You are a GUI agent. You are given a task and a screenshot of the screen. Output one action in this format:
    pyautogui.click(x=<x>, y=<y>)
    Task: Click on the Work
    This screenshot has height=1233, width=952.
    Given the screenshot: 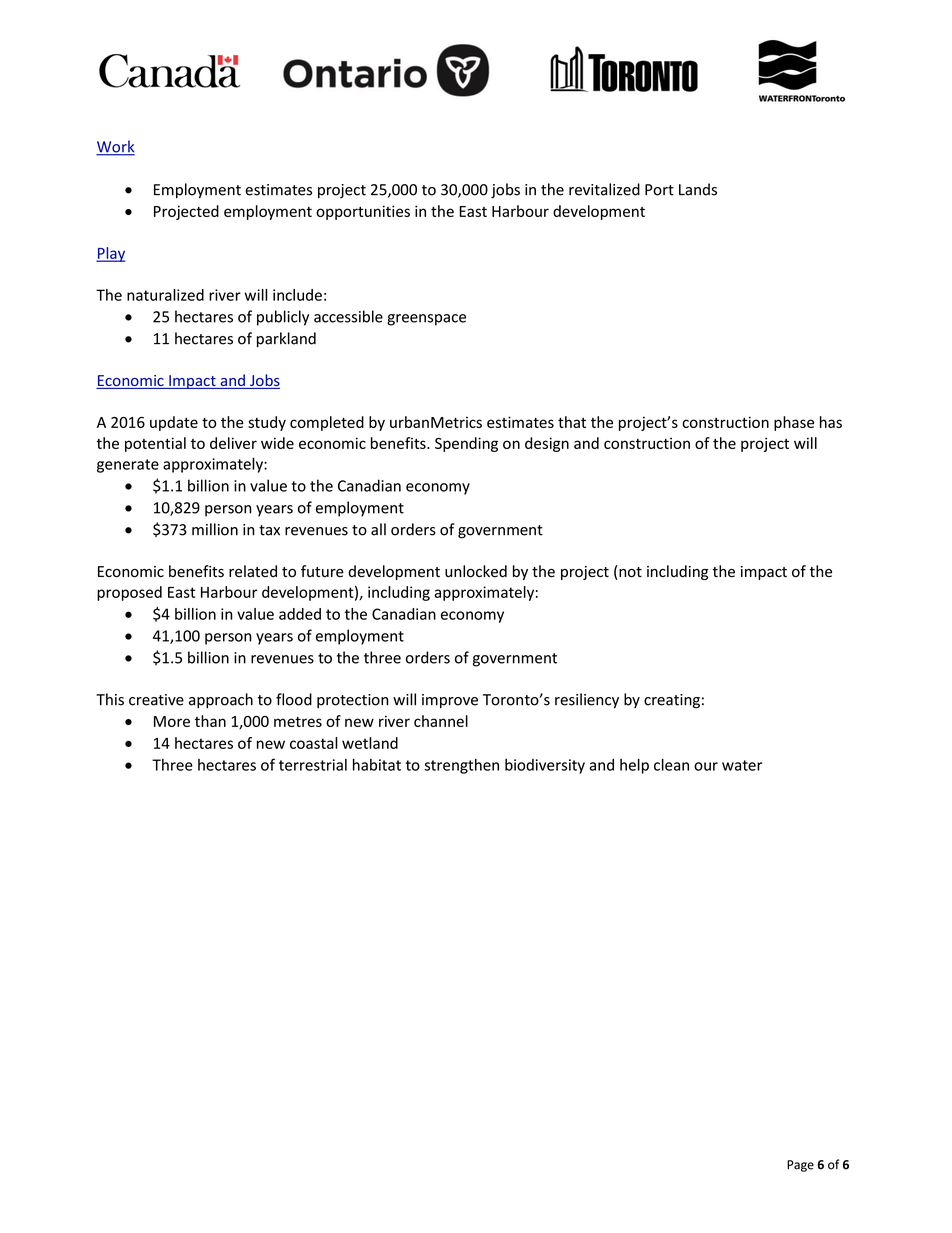 What is the action you would take?
    pyautogui.click(x=115, y=147)
